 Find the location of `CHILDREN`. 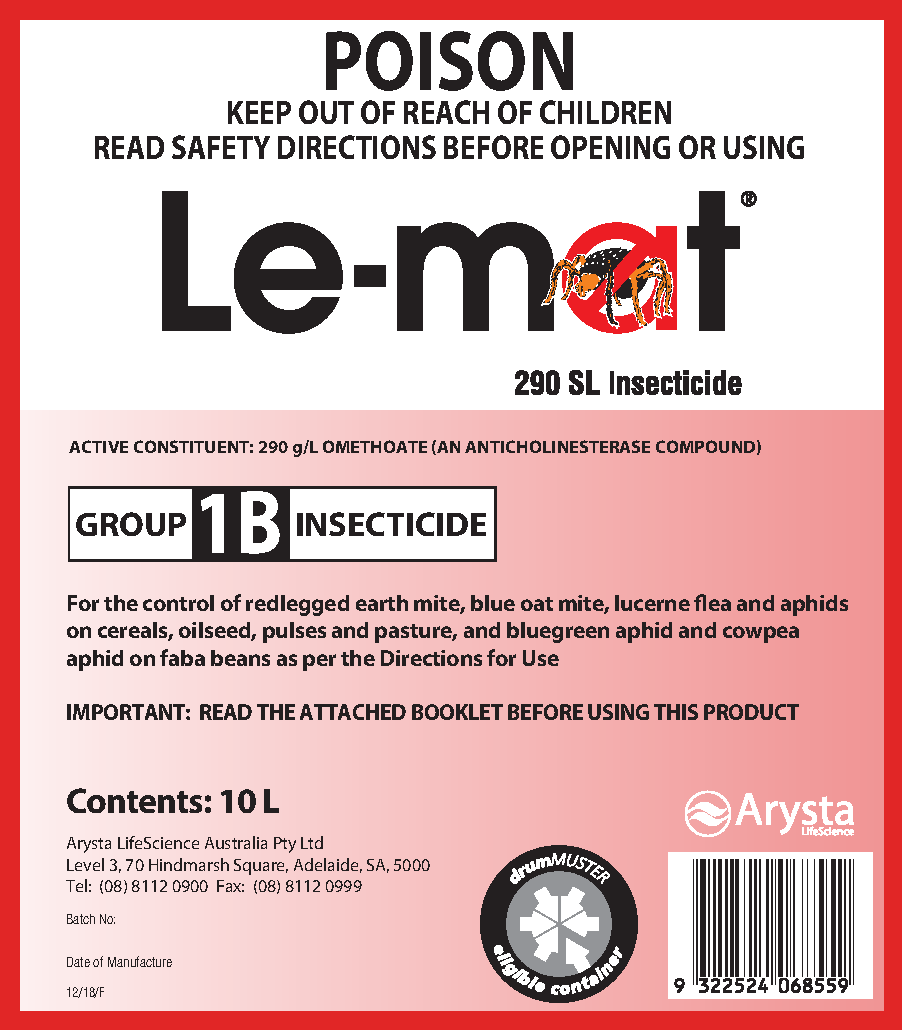

CHILDREN is located at coordinates (605, 112).
